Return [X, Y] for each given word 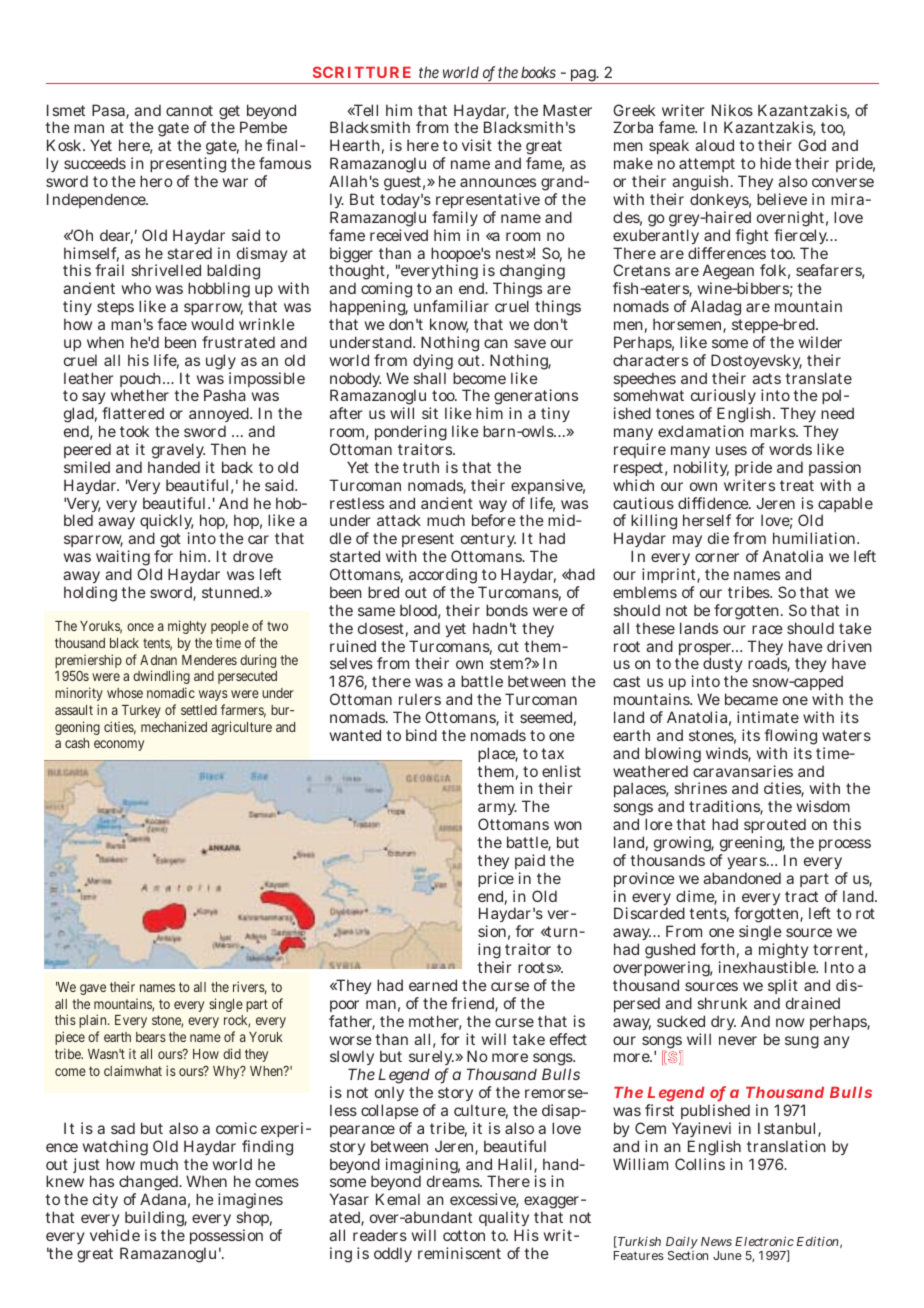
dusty [723, 666]
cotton [464, 1235]
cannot [189, 110]
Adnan [158, 660]
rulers [420, 699]
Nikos [732, 110]
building [156, 1220]
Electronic [764, 1241]
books [538, 72]
